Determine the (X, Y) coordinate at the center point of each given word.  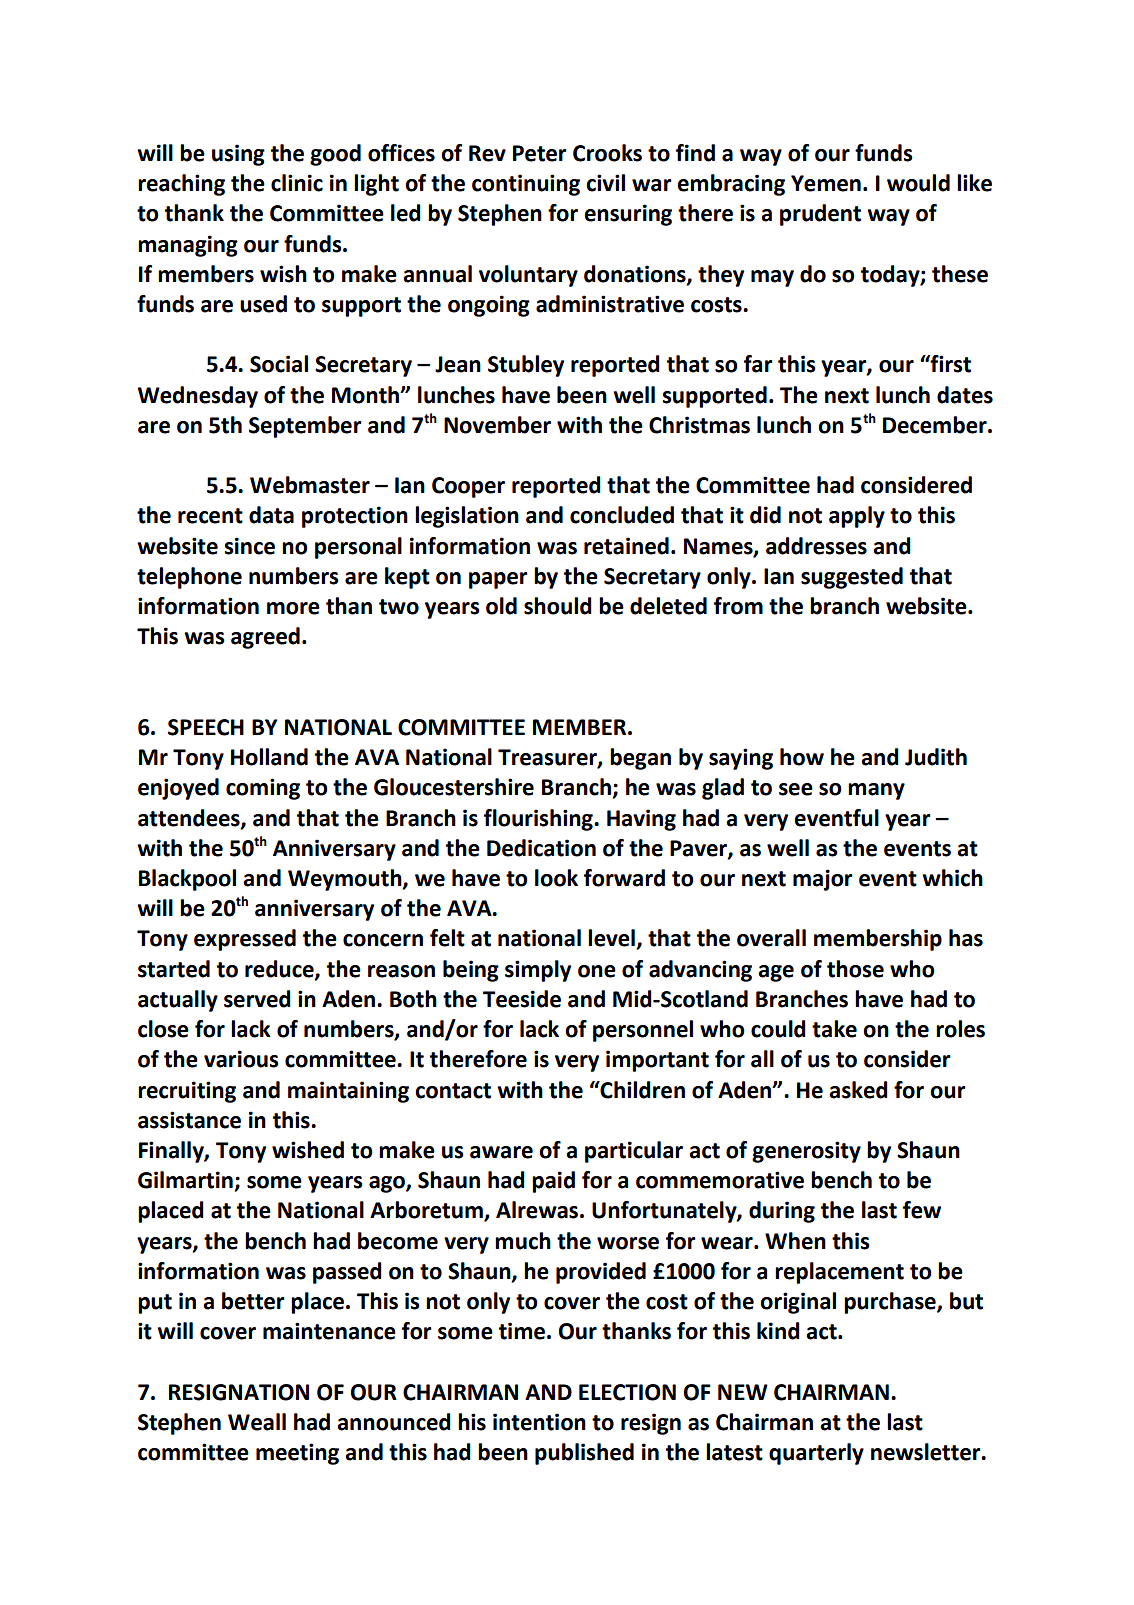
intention (539, 1422)
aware (501, 1152)
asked (858, 1090)
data (271, 515)
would (918, 183)
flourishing (539, 820)
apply (857, 517)
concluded (622, 515)
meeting (297, 1454)
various (241, 1059)
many (876, 791)
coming (263, 789)
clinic (297, 183)
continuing (526, 185)
